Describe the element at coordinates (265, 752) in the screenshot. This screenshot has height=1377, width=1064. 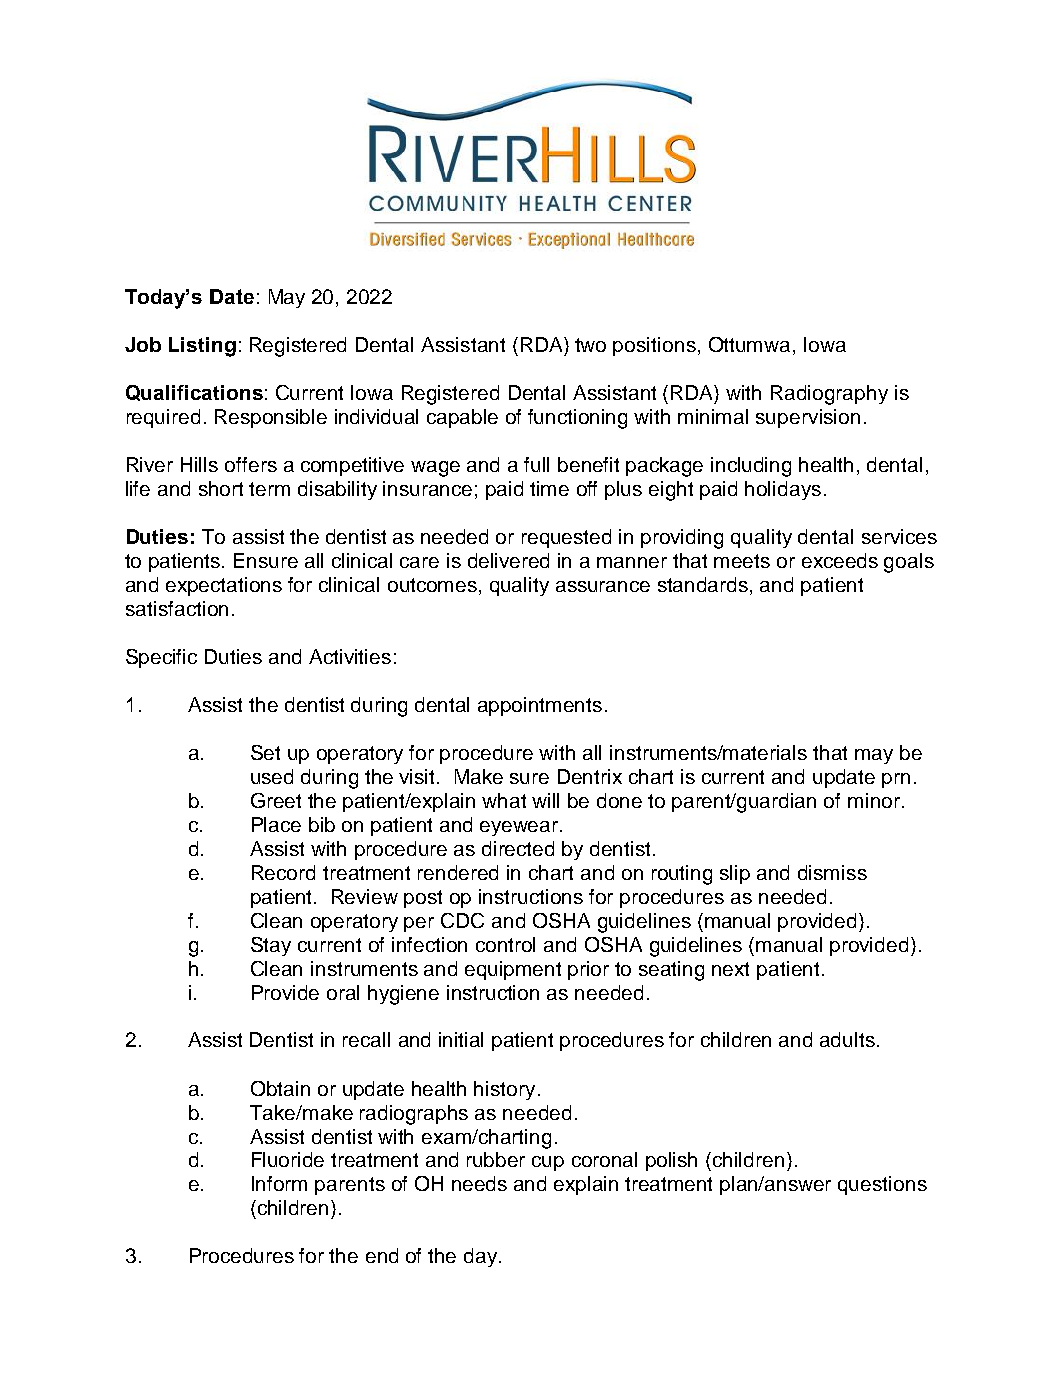
I see `Set` at that location.
